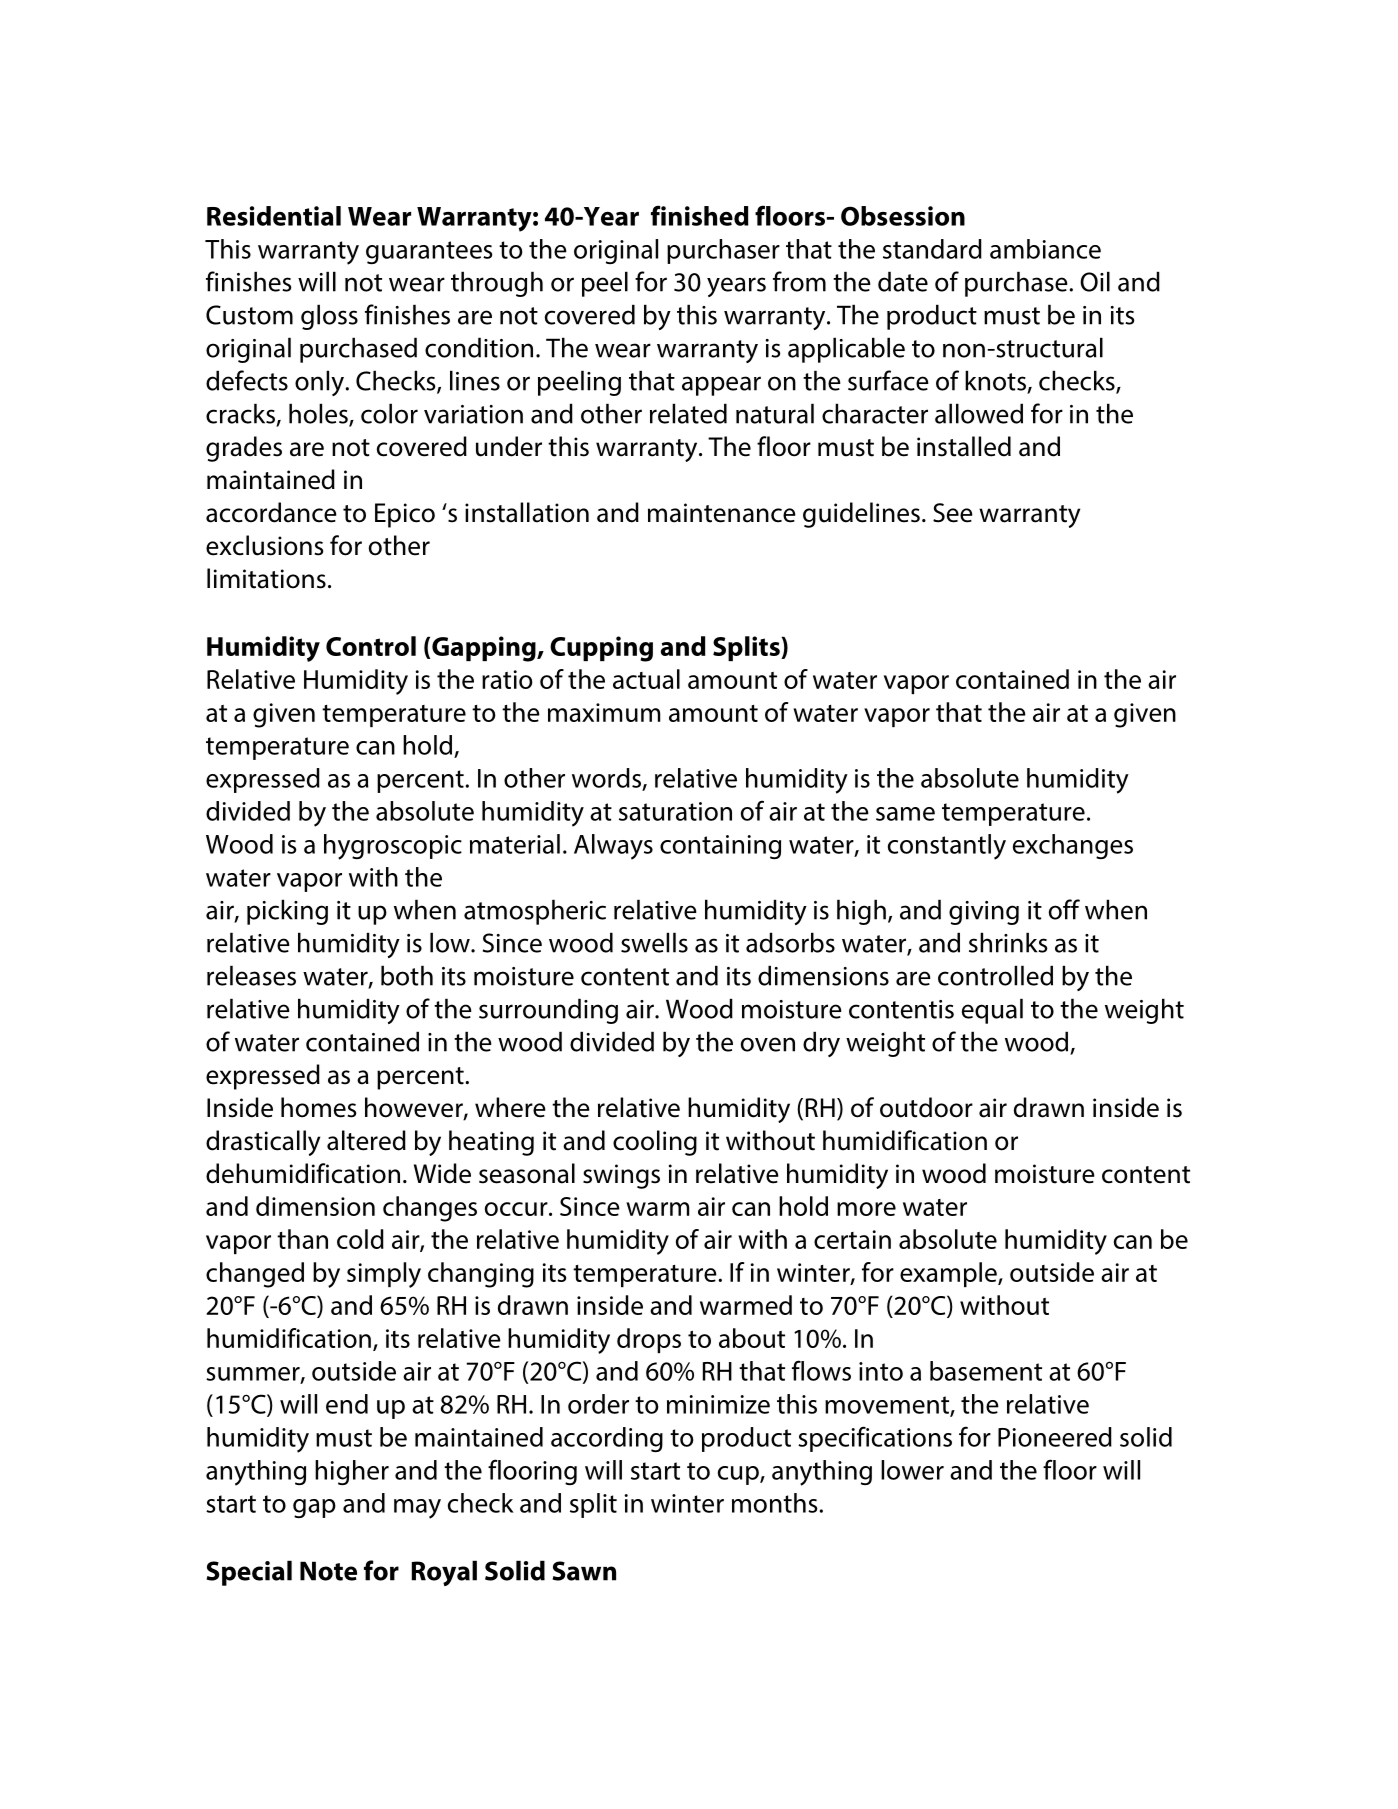 The image size is (1398, 1809). I want to click on finished, so click(700, 215).
